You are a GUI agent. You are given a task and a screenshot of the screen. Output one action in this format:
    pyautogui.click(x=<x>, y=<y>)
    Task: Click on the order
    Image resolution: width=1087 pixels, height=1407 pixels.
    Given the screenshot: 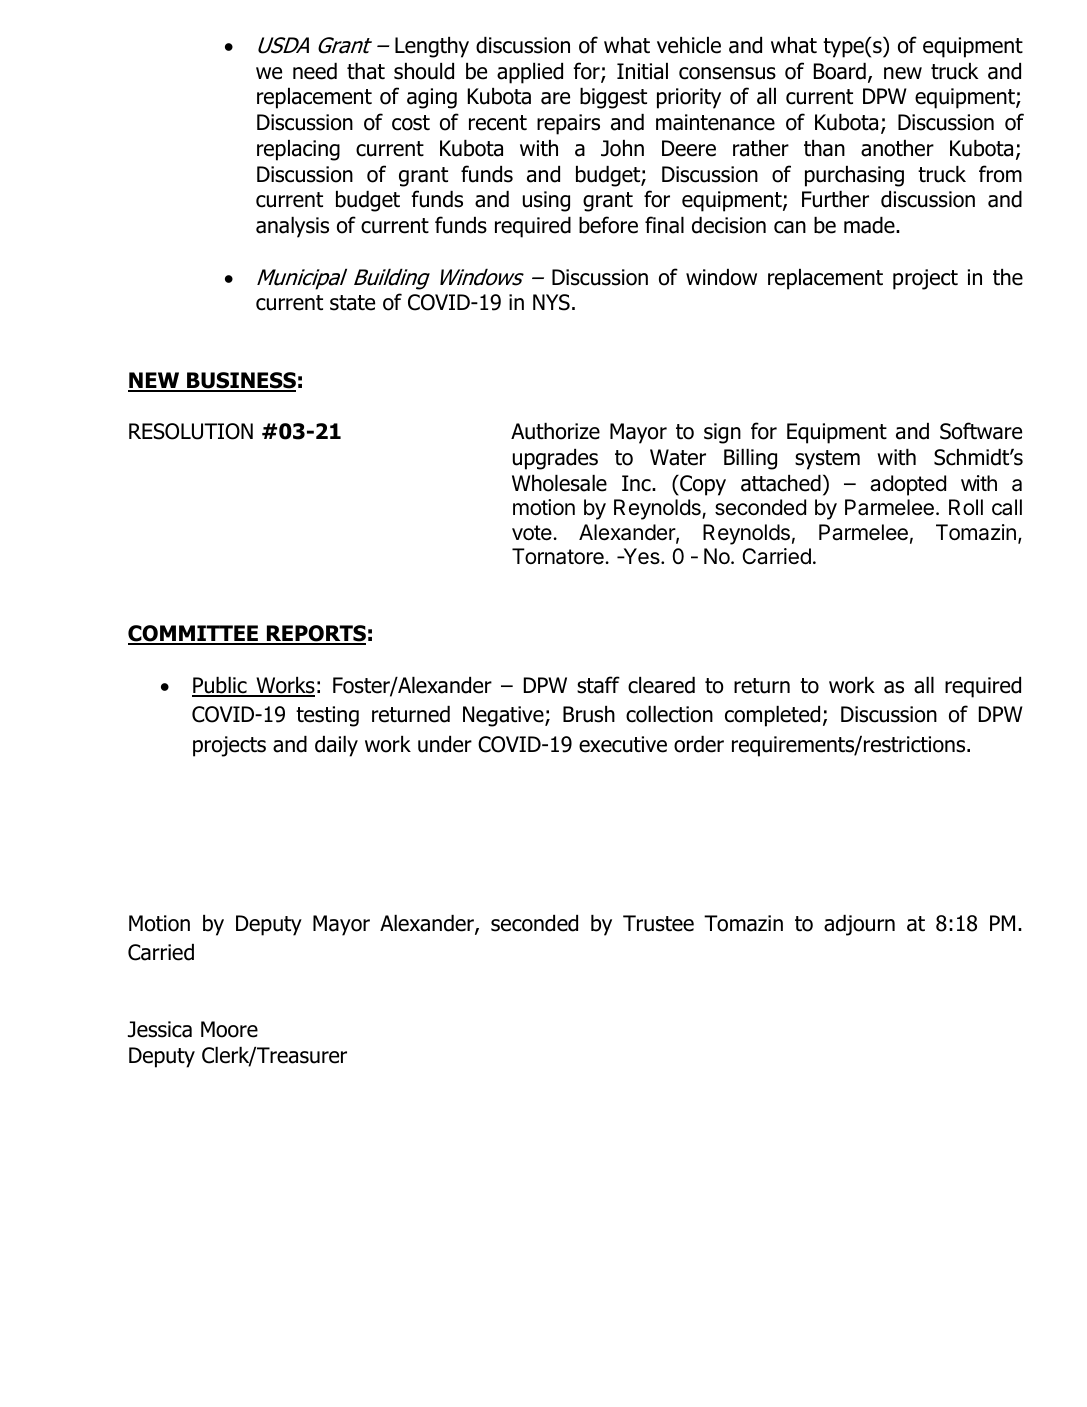 What is the action you would take?
    pyautogui.click(x=699, y=744)
